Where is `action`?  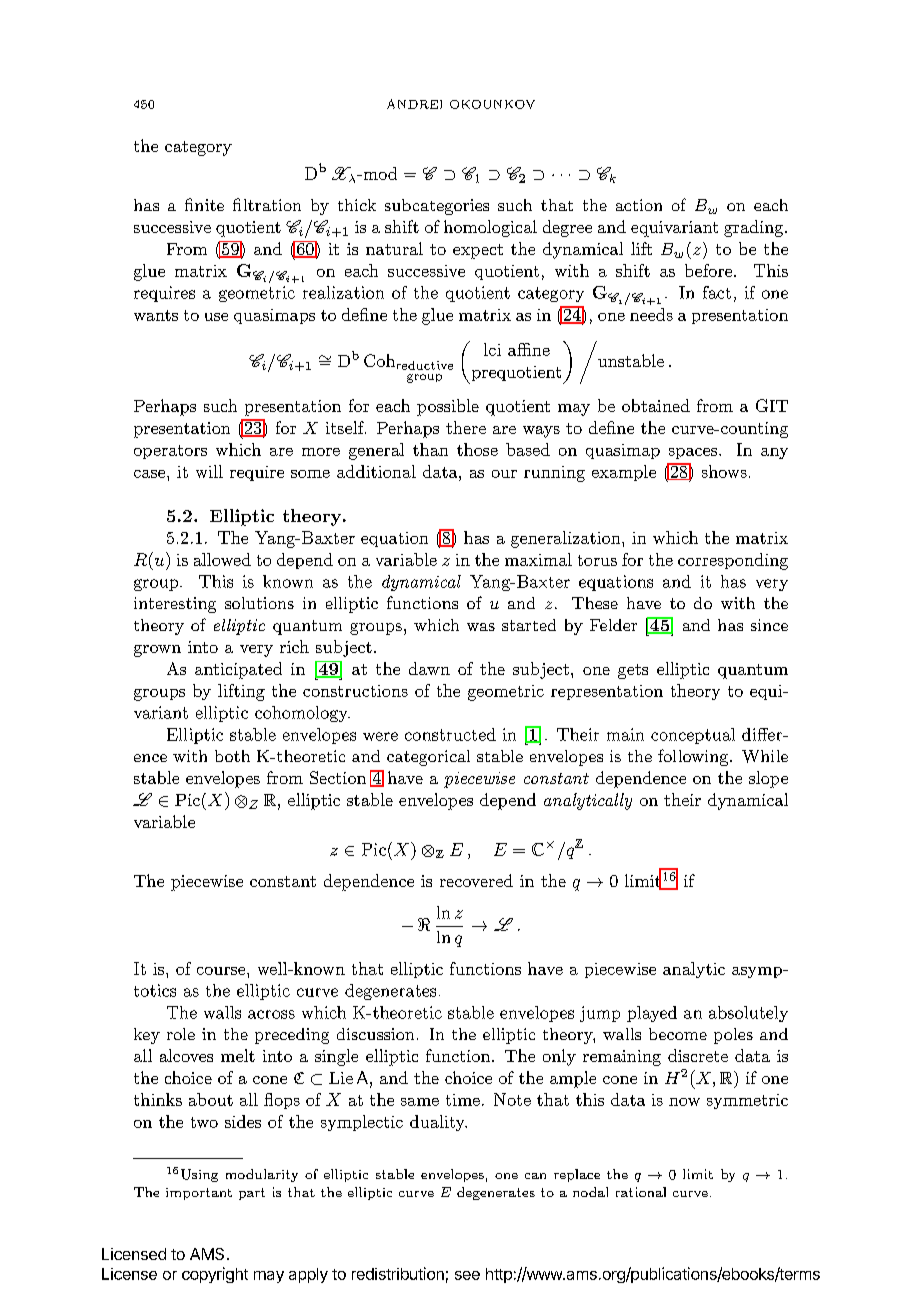 action is located at coordinates (639, 205).
